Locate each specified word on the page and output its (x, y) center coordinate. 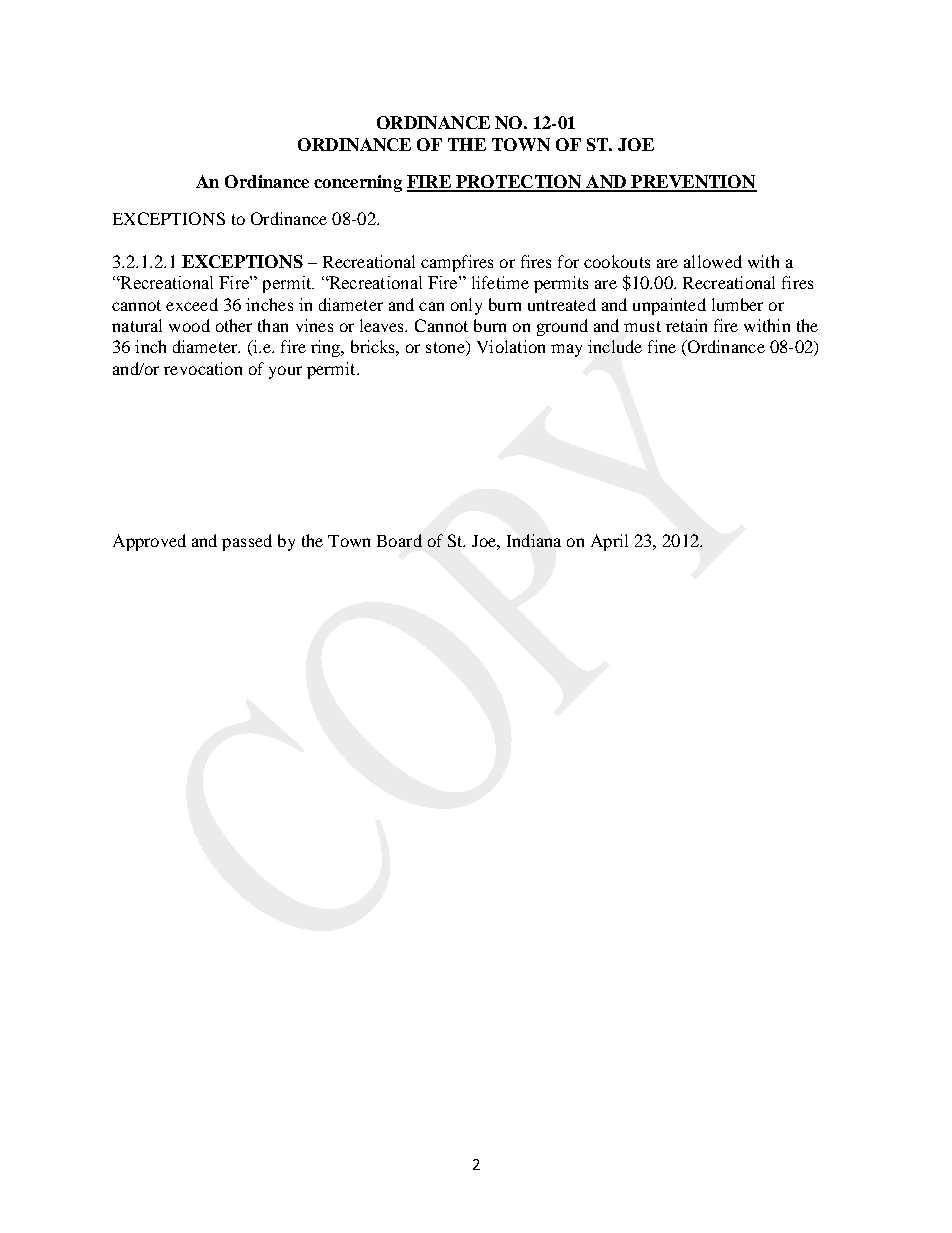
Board (399, 540)
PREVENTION (693, 183)
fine (662, 346)
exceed (192, 304)
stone (446, 348)
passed (247, 542)
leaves (383, 325)
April (609, 542)
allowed (713, 261)
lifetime (500, 282)
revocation (203, 368)
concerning (358, 183)
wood (189, 325)
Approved (149, 542)
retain (686, 325)
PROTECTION (519, 183)
